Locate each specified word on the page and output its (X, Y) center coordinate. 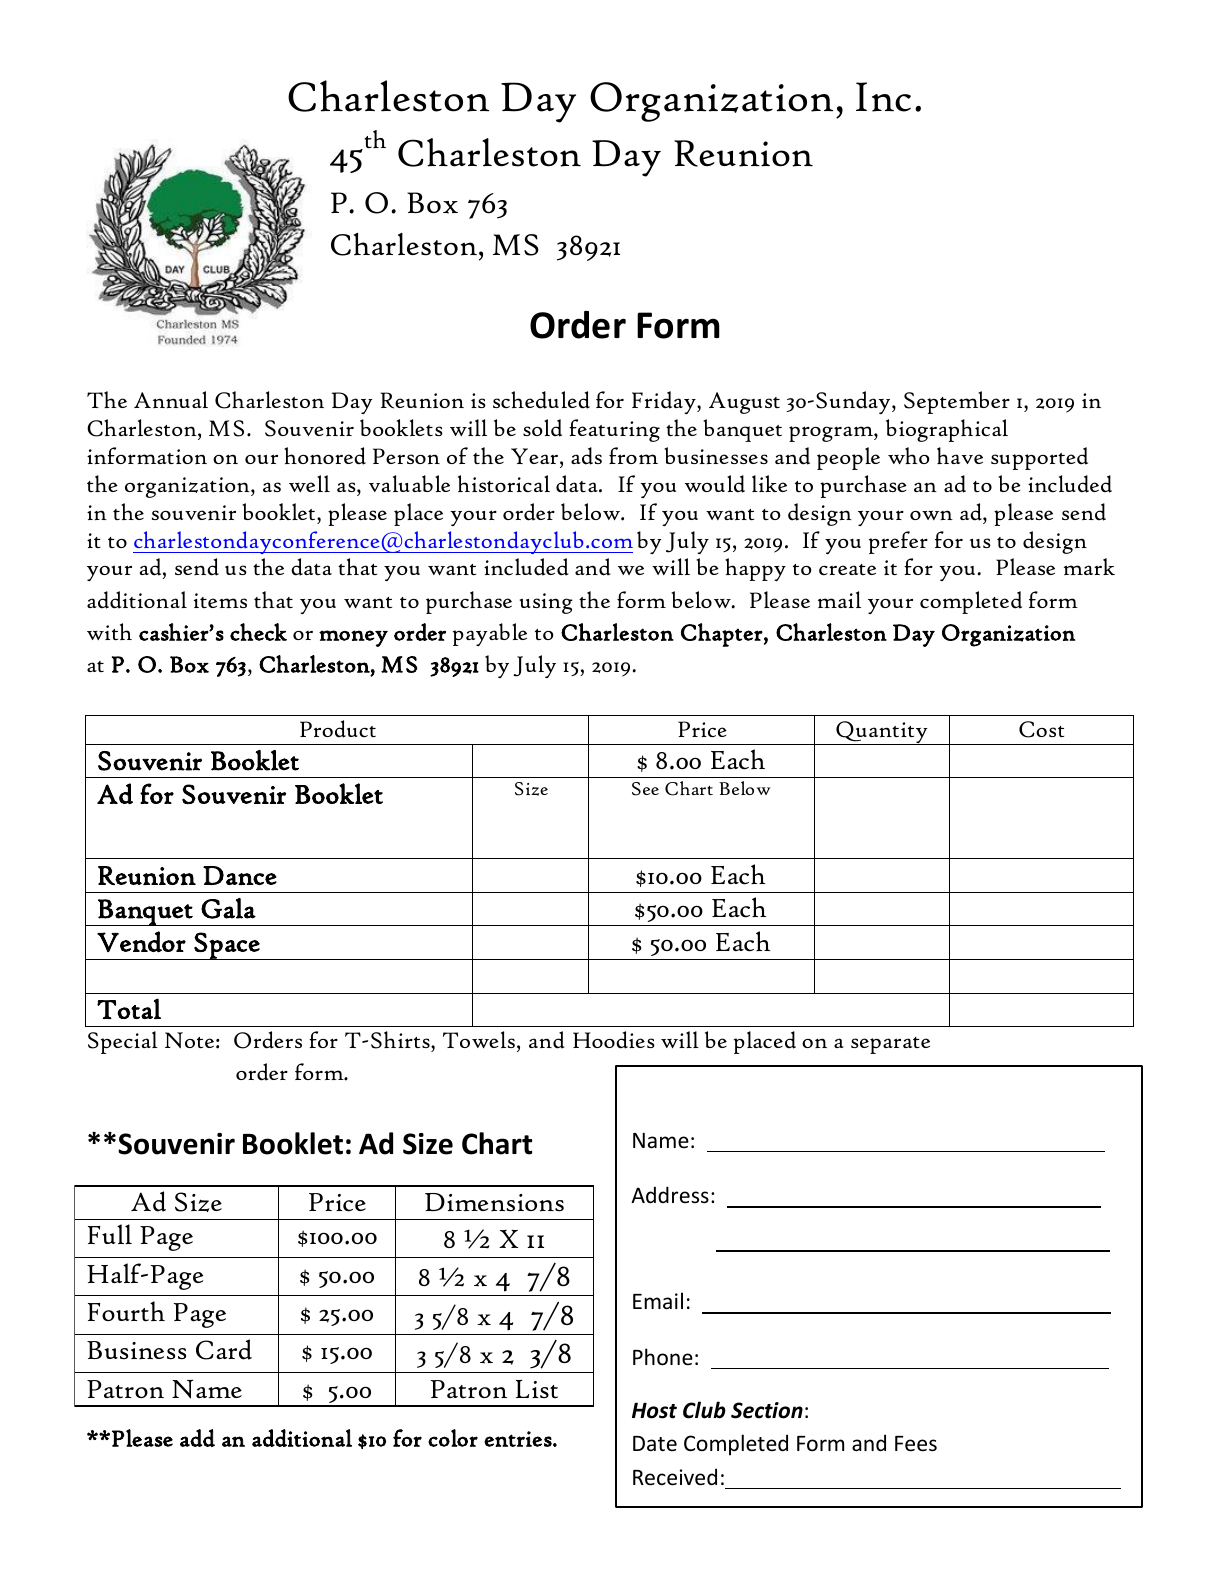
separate (890, 1045)
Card (224, 1349)
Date (655, 1443)
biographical (947, 430)
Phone (663, 1357)
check (258, 632)
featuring (614, 430)
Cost (1041, 729)
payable (490, 634)
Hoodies (614, 1040)
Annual (171, 399)
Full (110, 1234)
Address (670, 1194)
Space (227, 946)
